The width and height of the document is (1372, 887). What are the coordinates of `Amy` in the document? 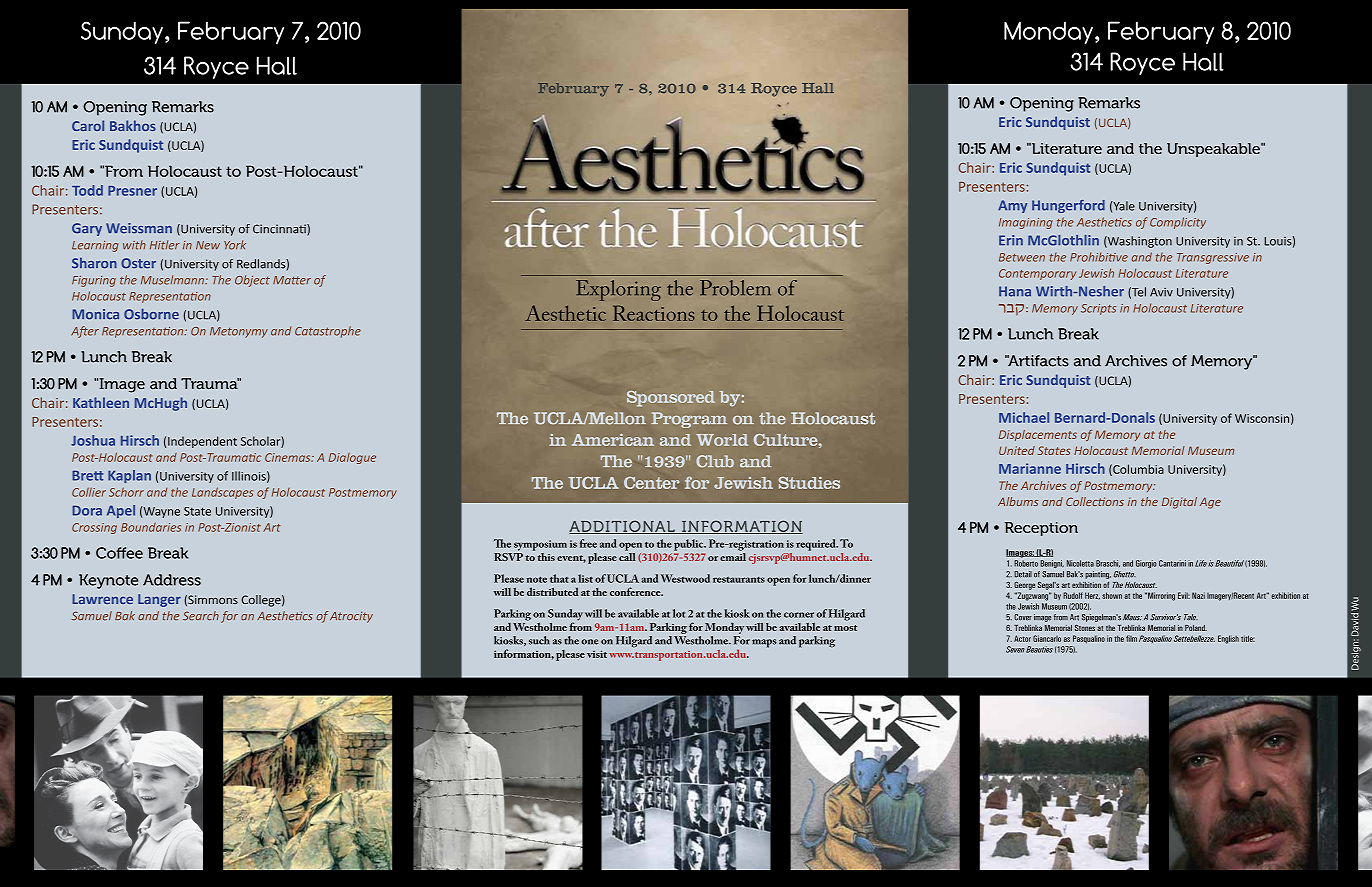 It's located at (1012, 206).
